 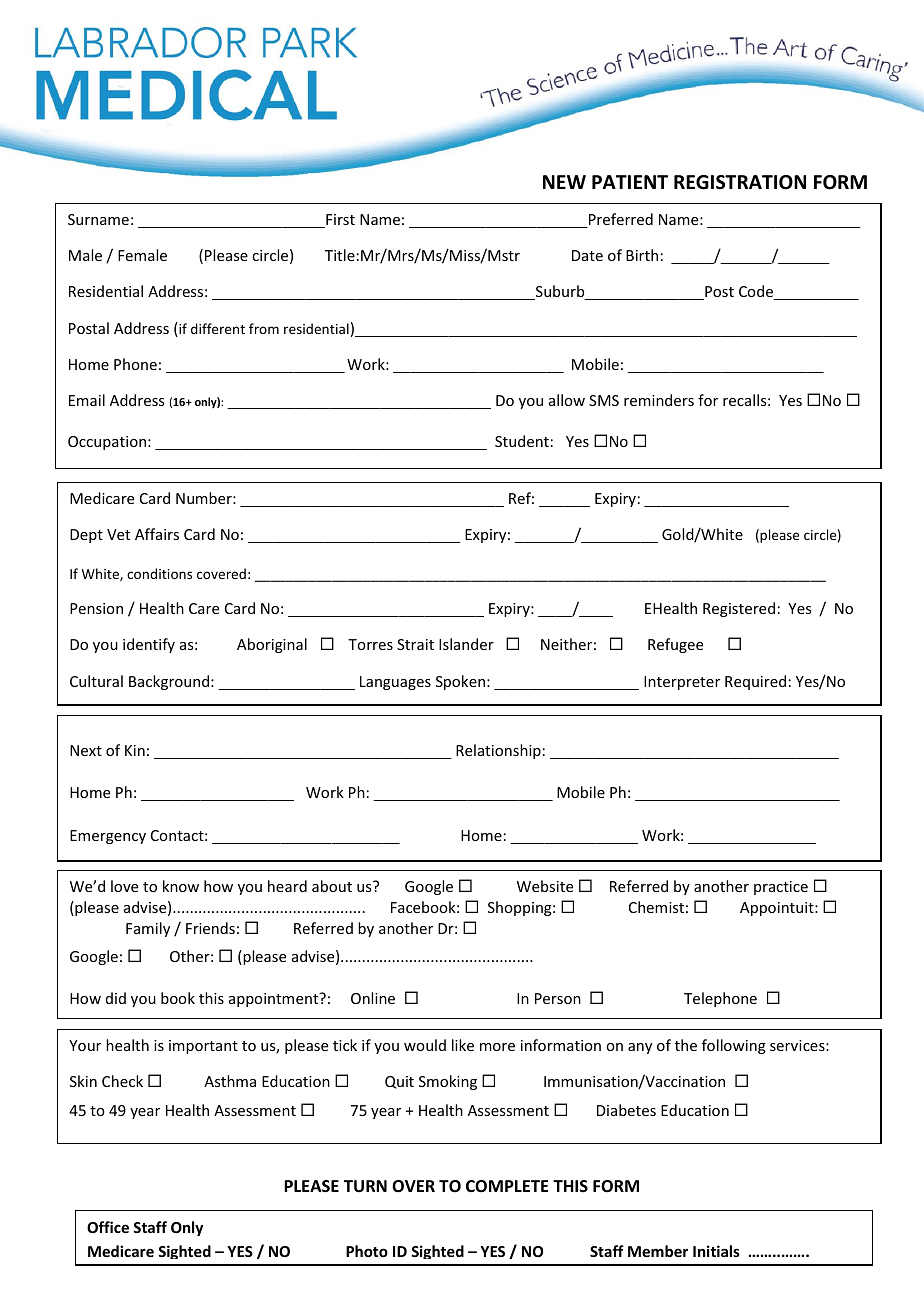 I want to click on Photo, so click(x=367, y=1251).
